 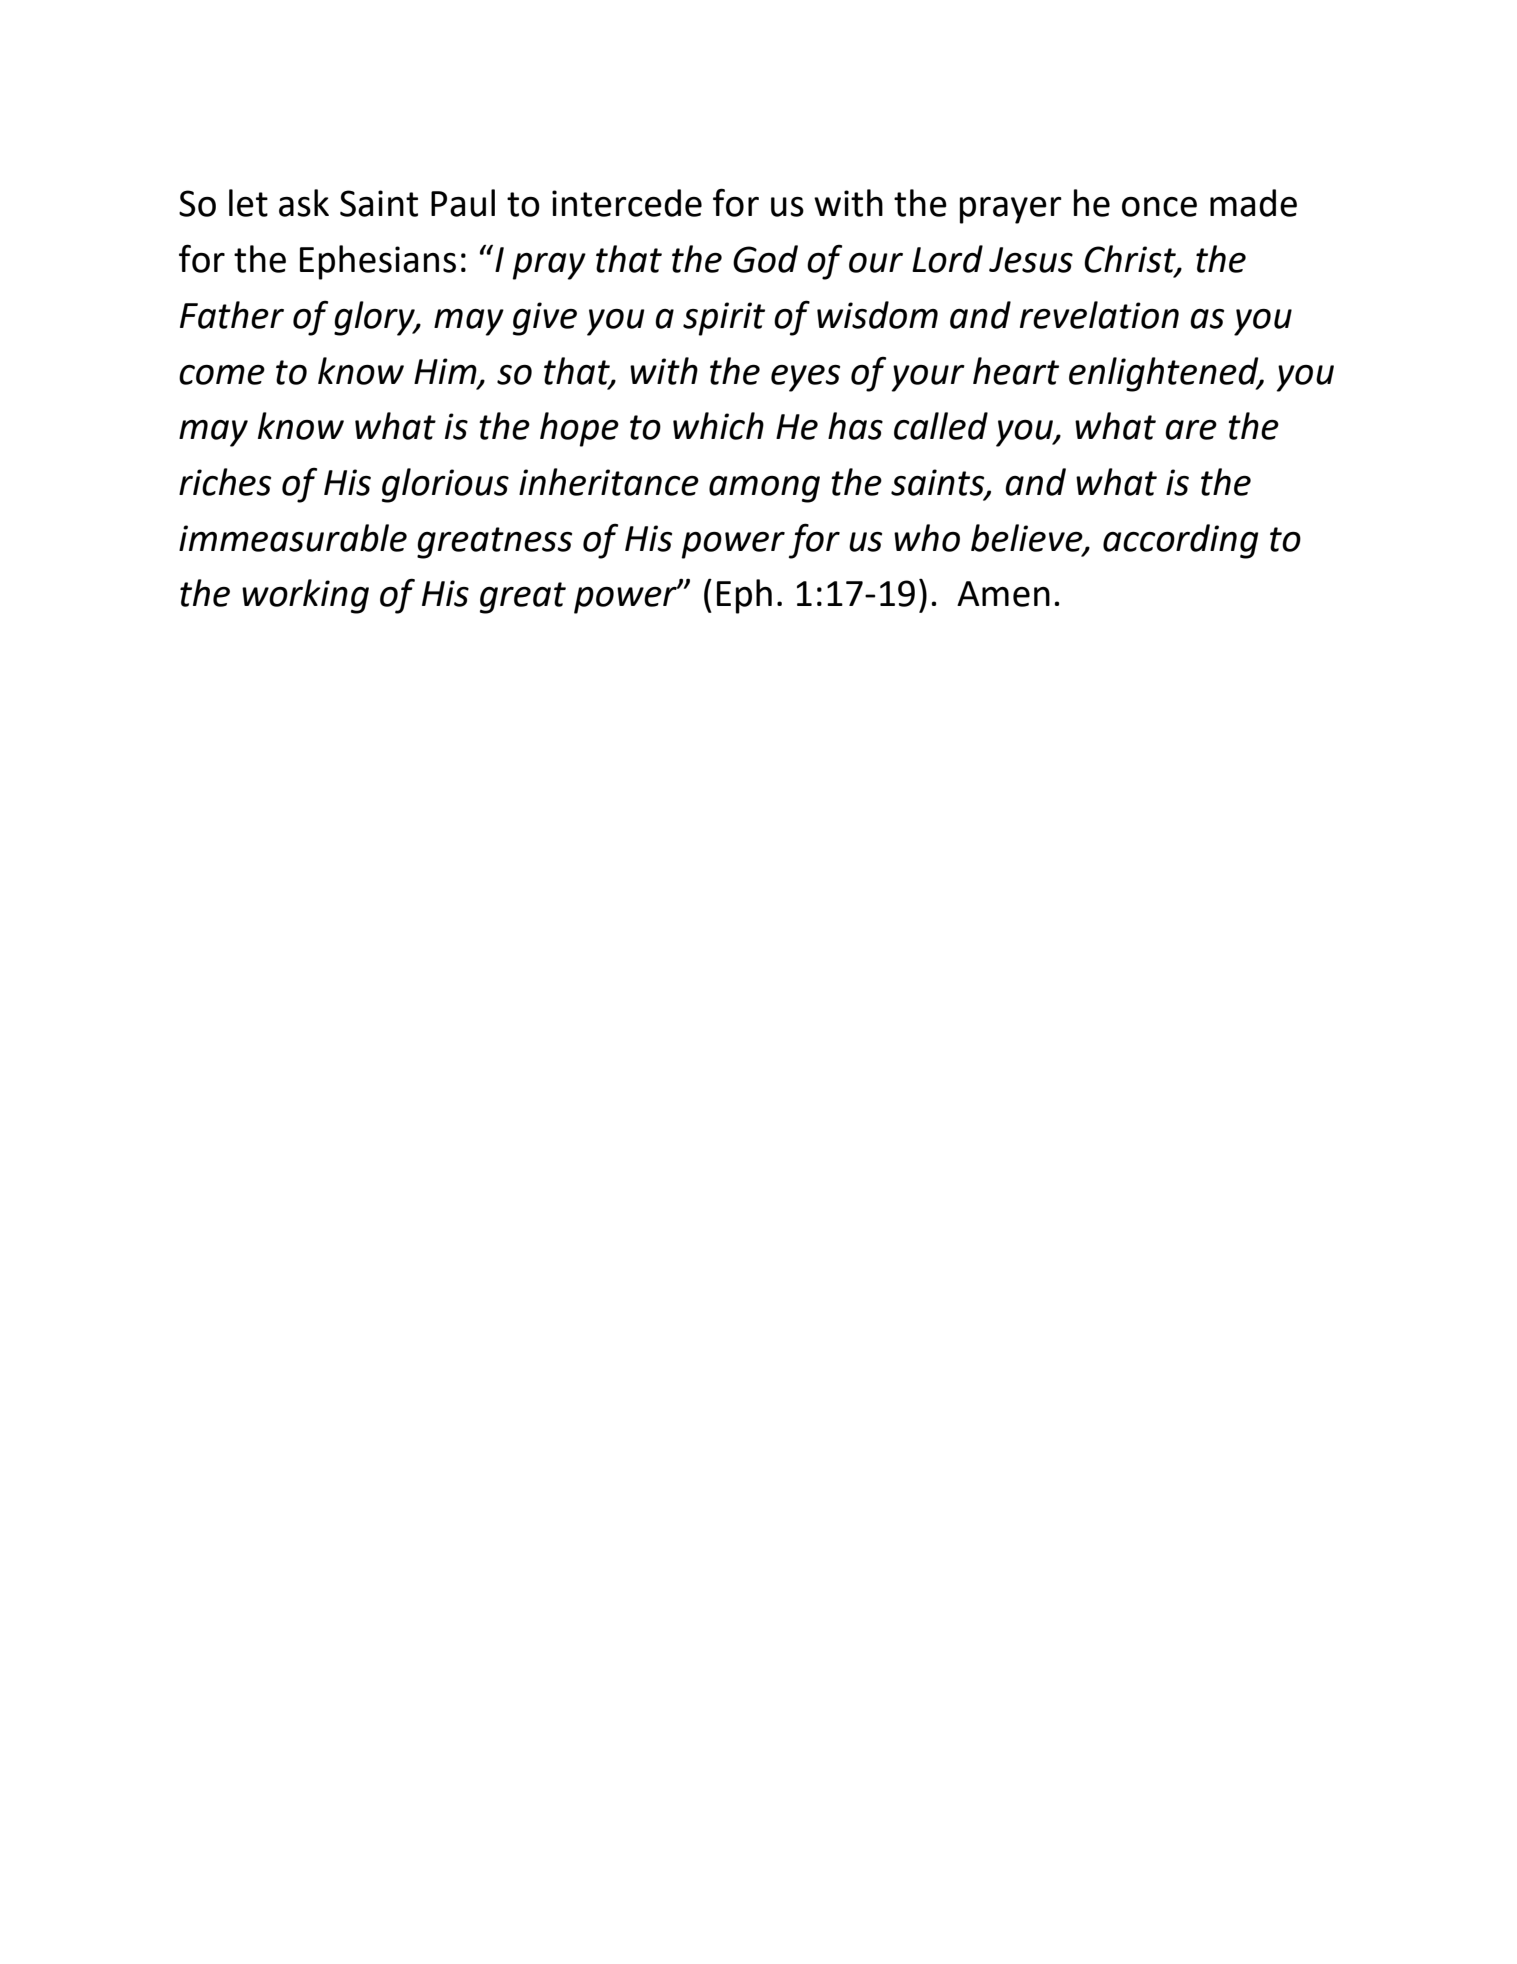 What do you see at coordinates (445, 485) in the page?
I see `glorious` at bounding box center [445, 485].
